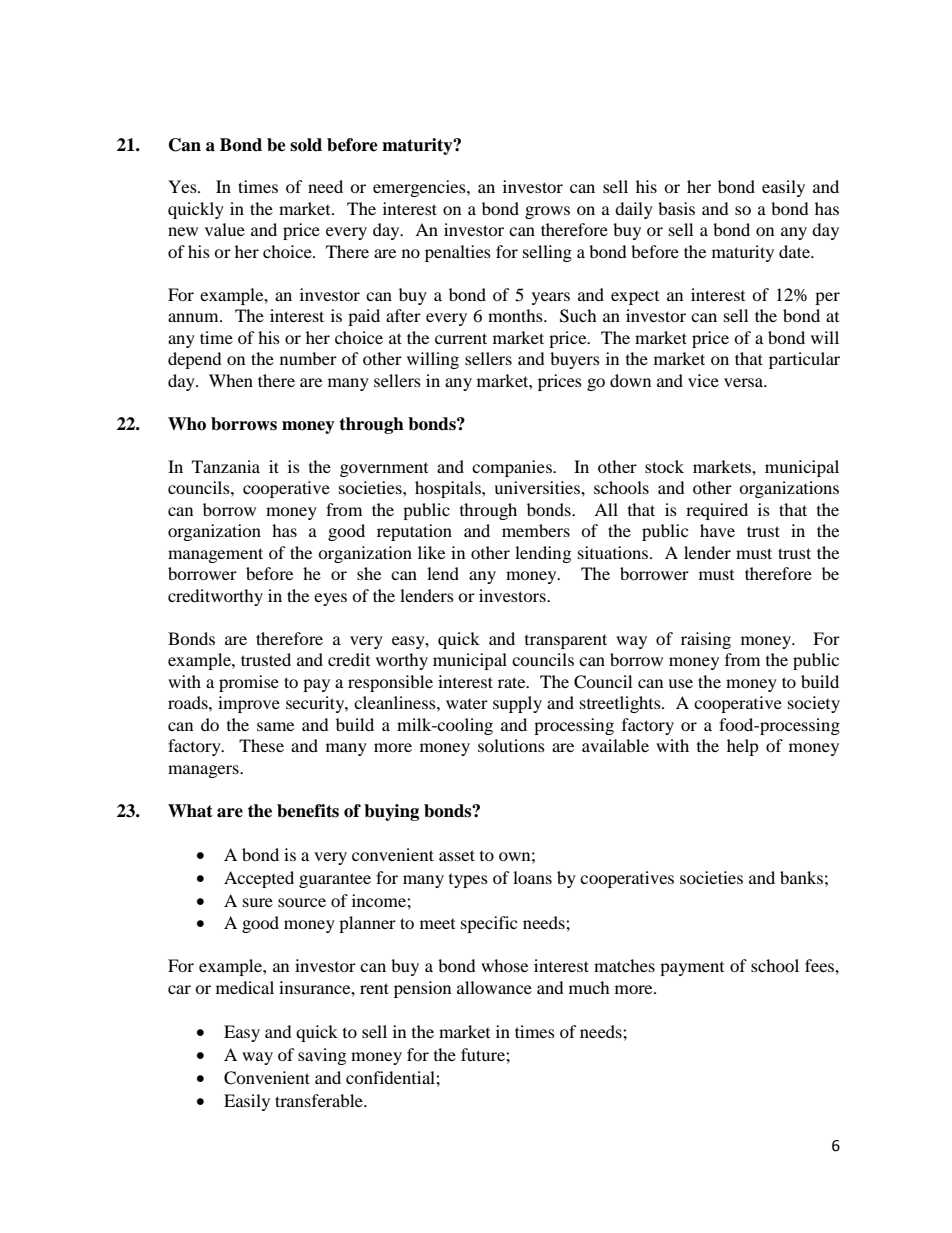 This screenshot has height=1233, width=952. What do you see at coordinates (249, 683) in the screenshot?
I see `promise` at bounding box center [249, 683].
